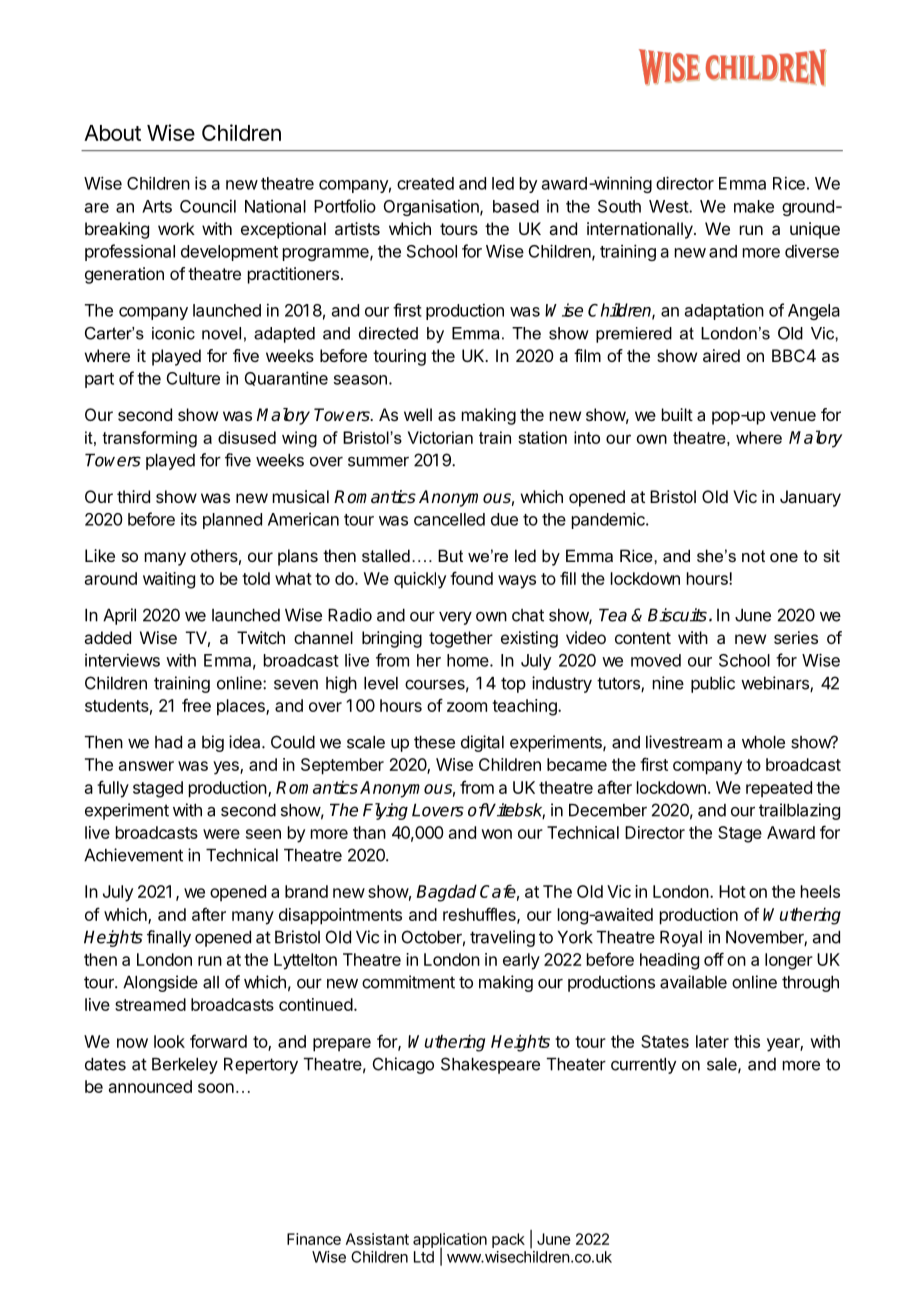 Image resolution: width=924 pixels, height=1308 pixels. Describe the element at coordinates (713, 684) in the screenshot. I see `public` at that location.
